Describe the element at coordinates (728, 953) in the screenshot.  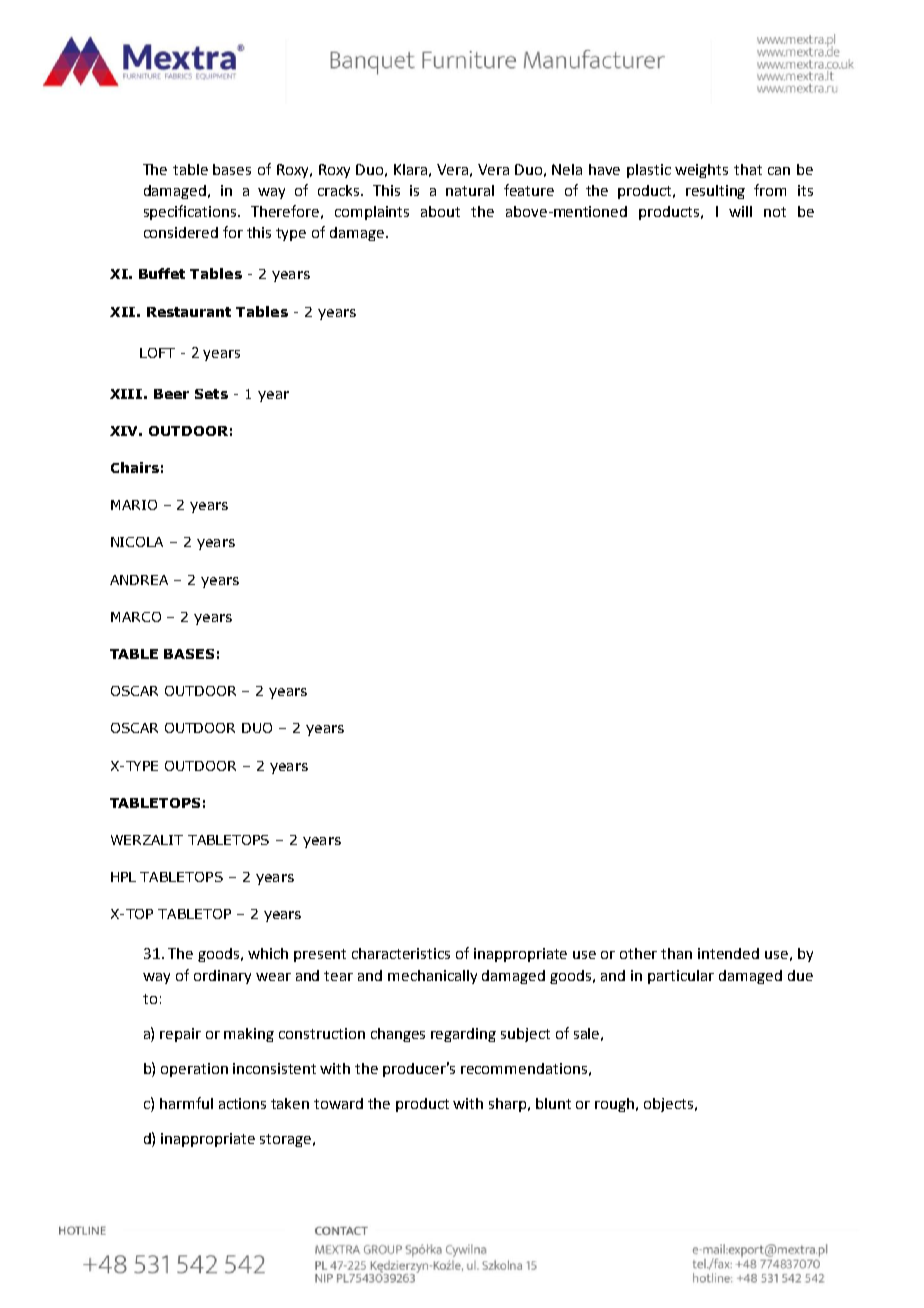
I see `intended` at that location.
